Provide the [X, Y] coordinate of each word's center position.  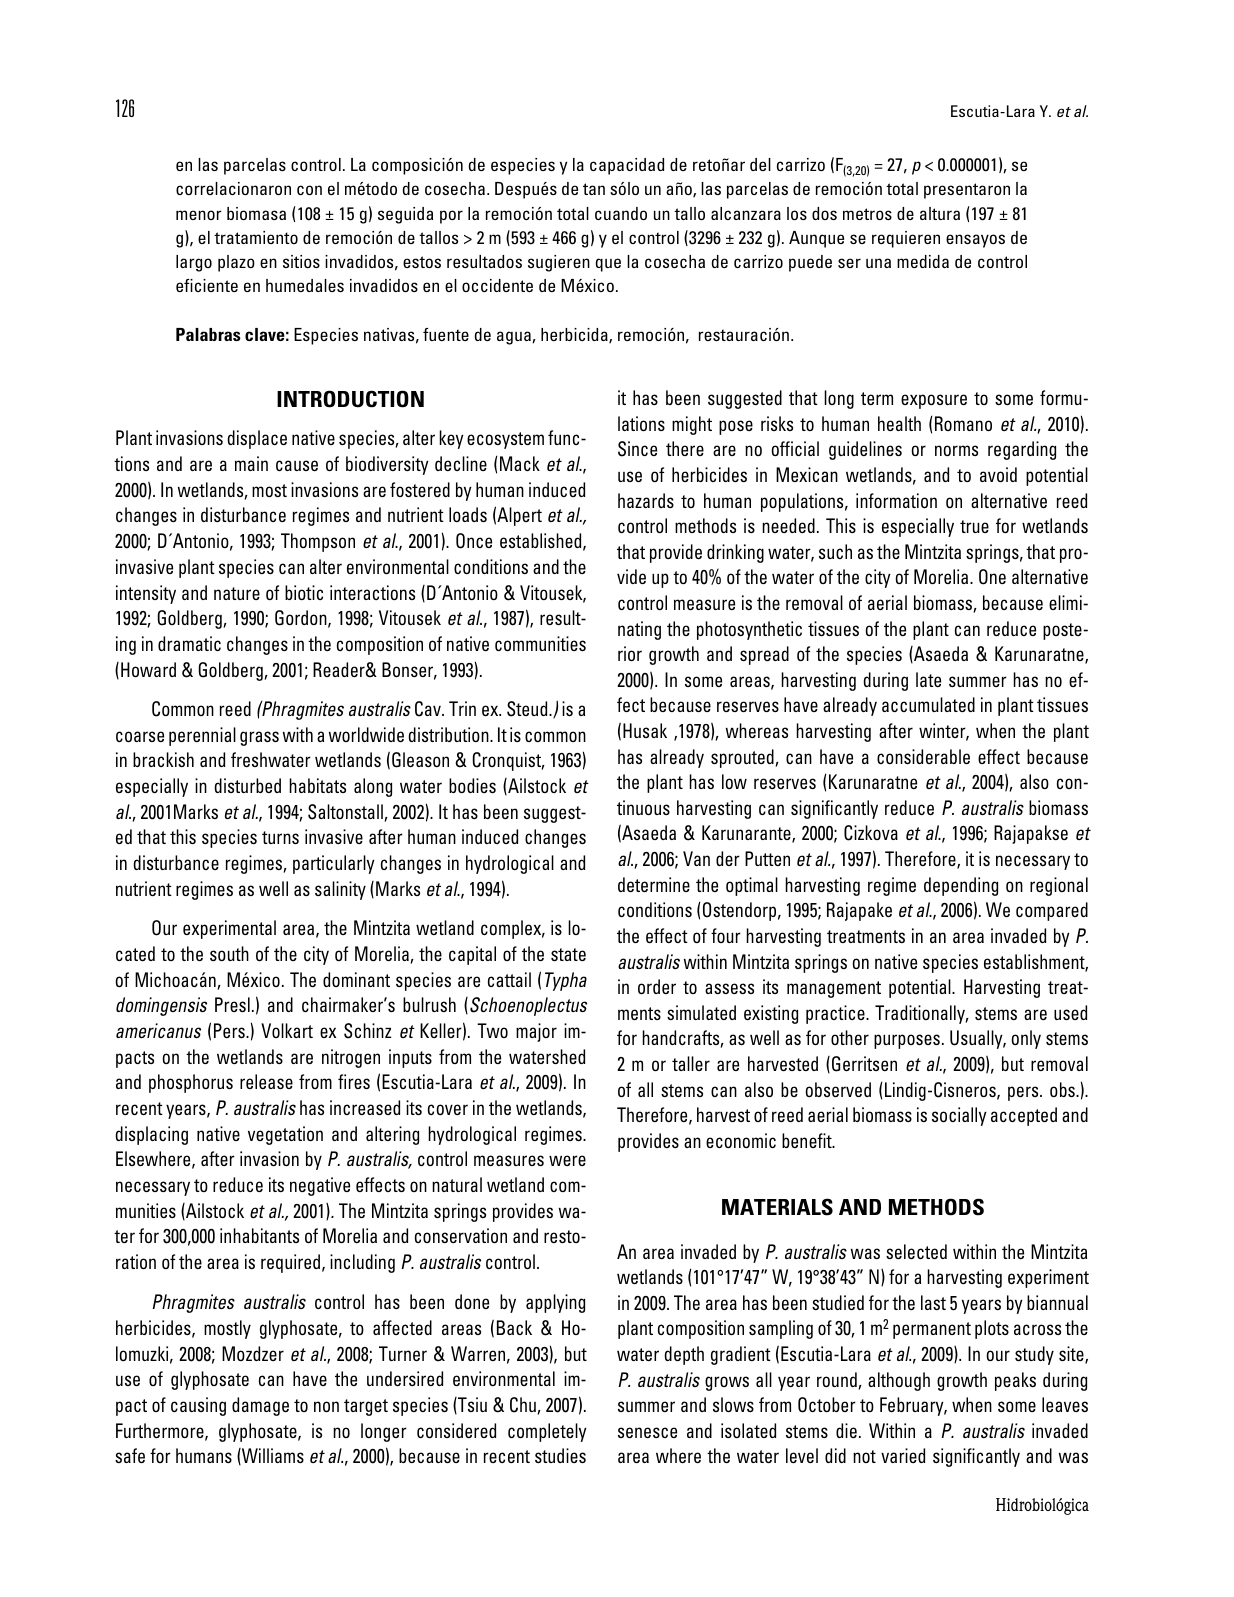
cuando [621, 213]
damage [260, 1406]
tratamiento [256, 237]
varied [903, 1455]
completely [547, 1432]
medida [923, 261]
